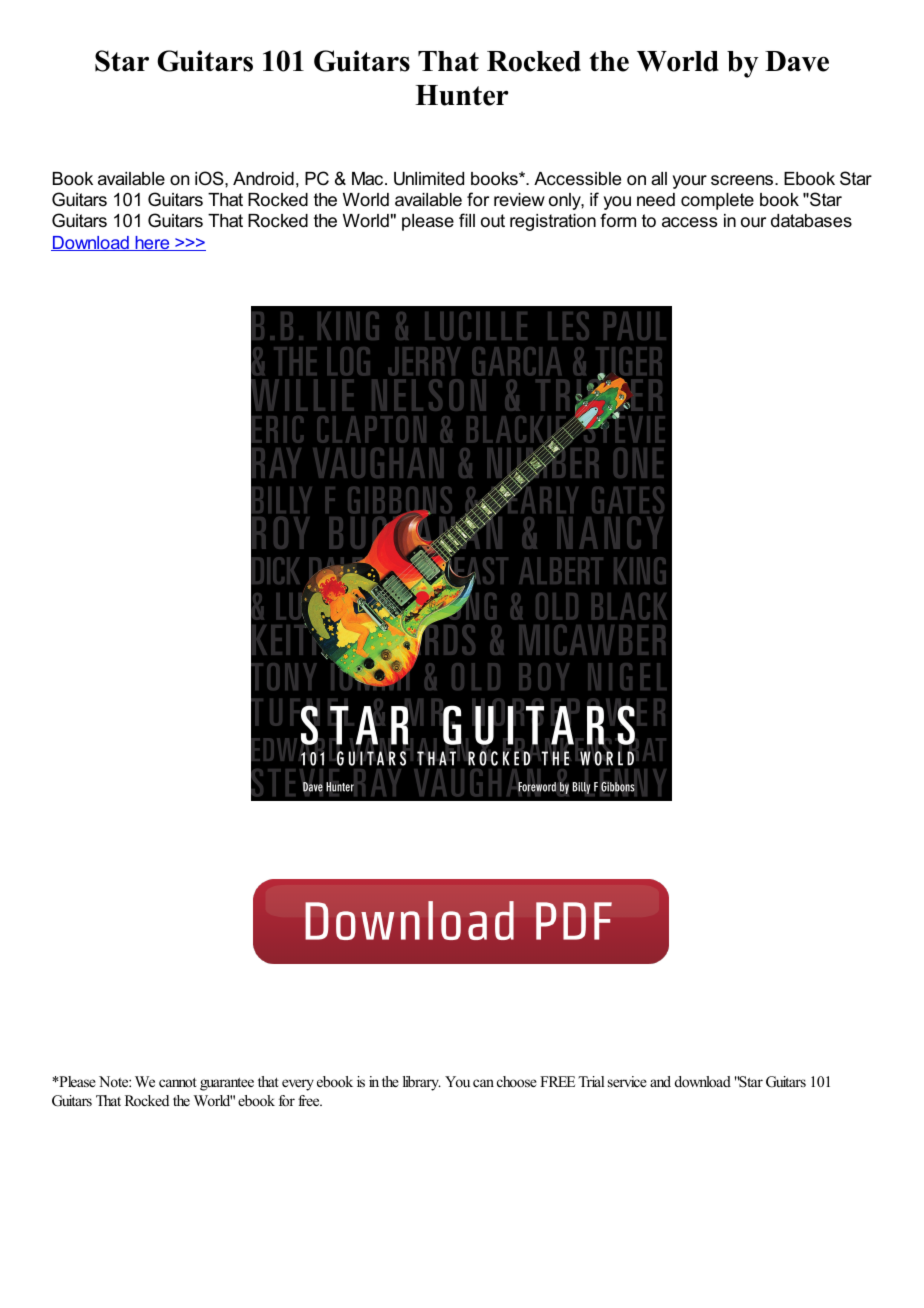 The image size is (924, 1308). Describe the element at coordinates (263, 179) in the screenshot. I see `Android` at that location.
